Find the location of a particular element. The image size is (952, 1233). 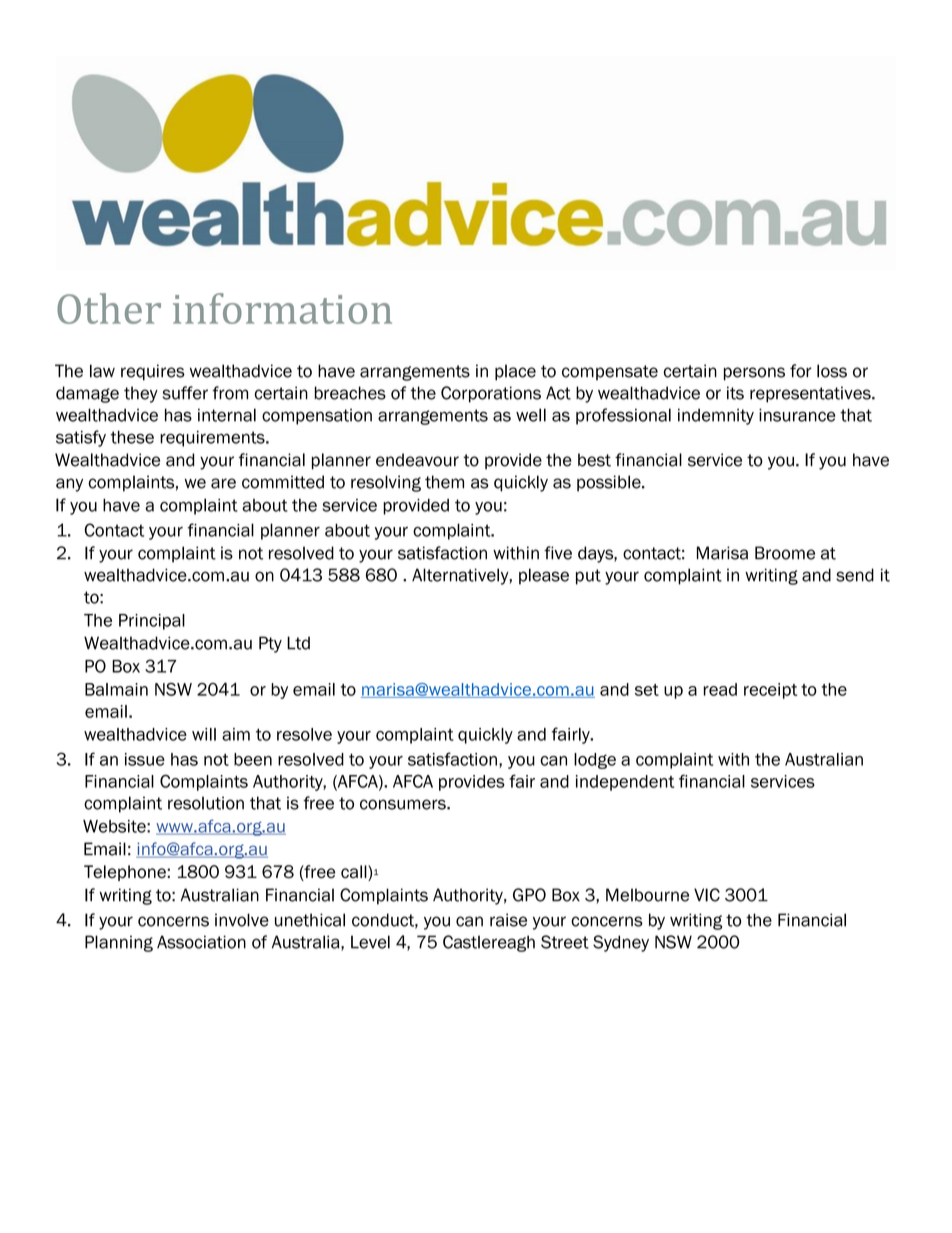

please is located at coordinates (544, 576).
